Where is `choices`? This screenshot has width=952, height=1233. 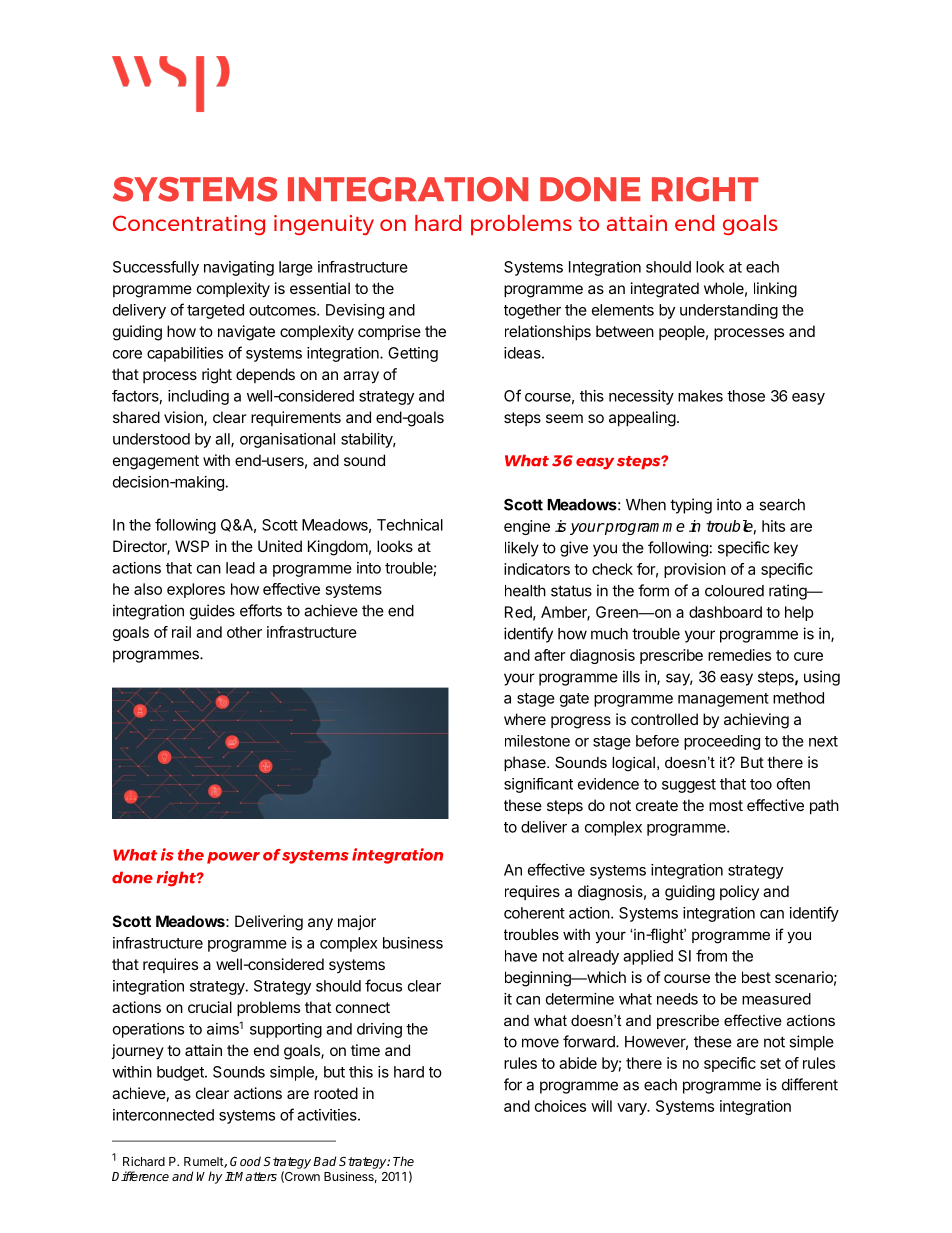
choices is located at coordinates (560, 1106).
